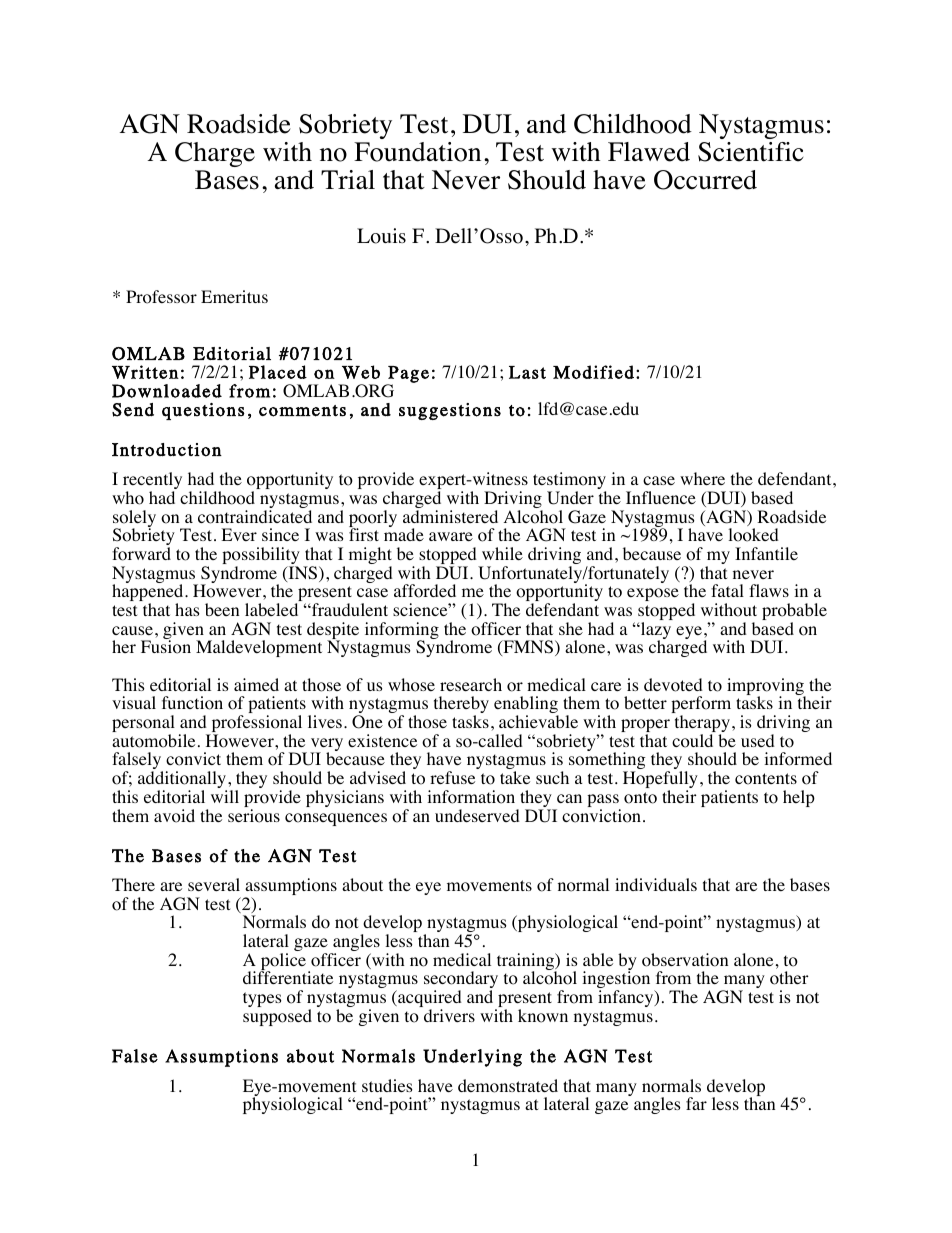 Image resolution: width=952 pixels, height=1233 pixels. What do you see at coordinates (402, 632) in the screenshot?
I see `informing` at bounding box center [402, 632].
